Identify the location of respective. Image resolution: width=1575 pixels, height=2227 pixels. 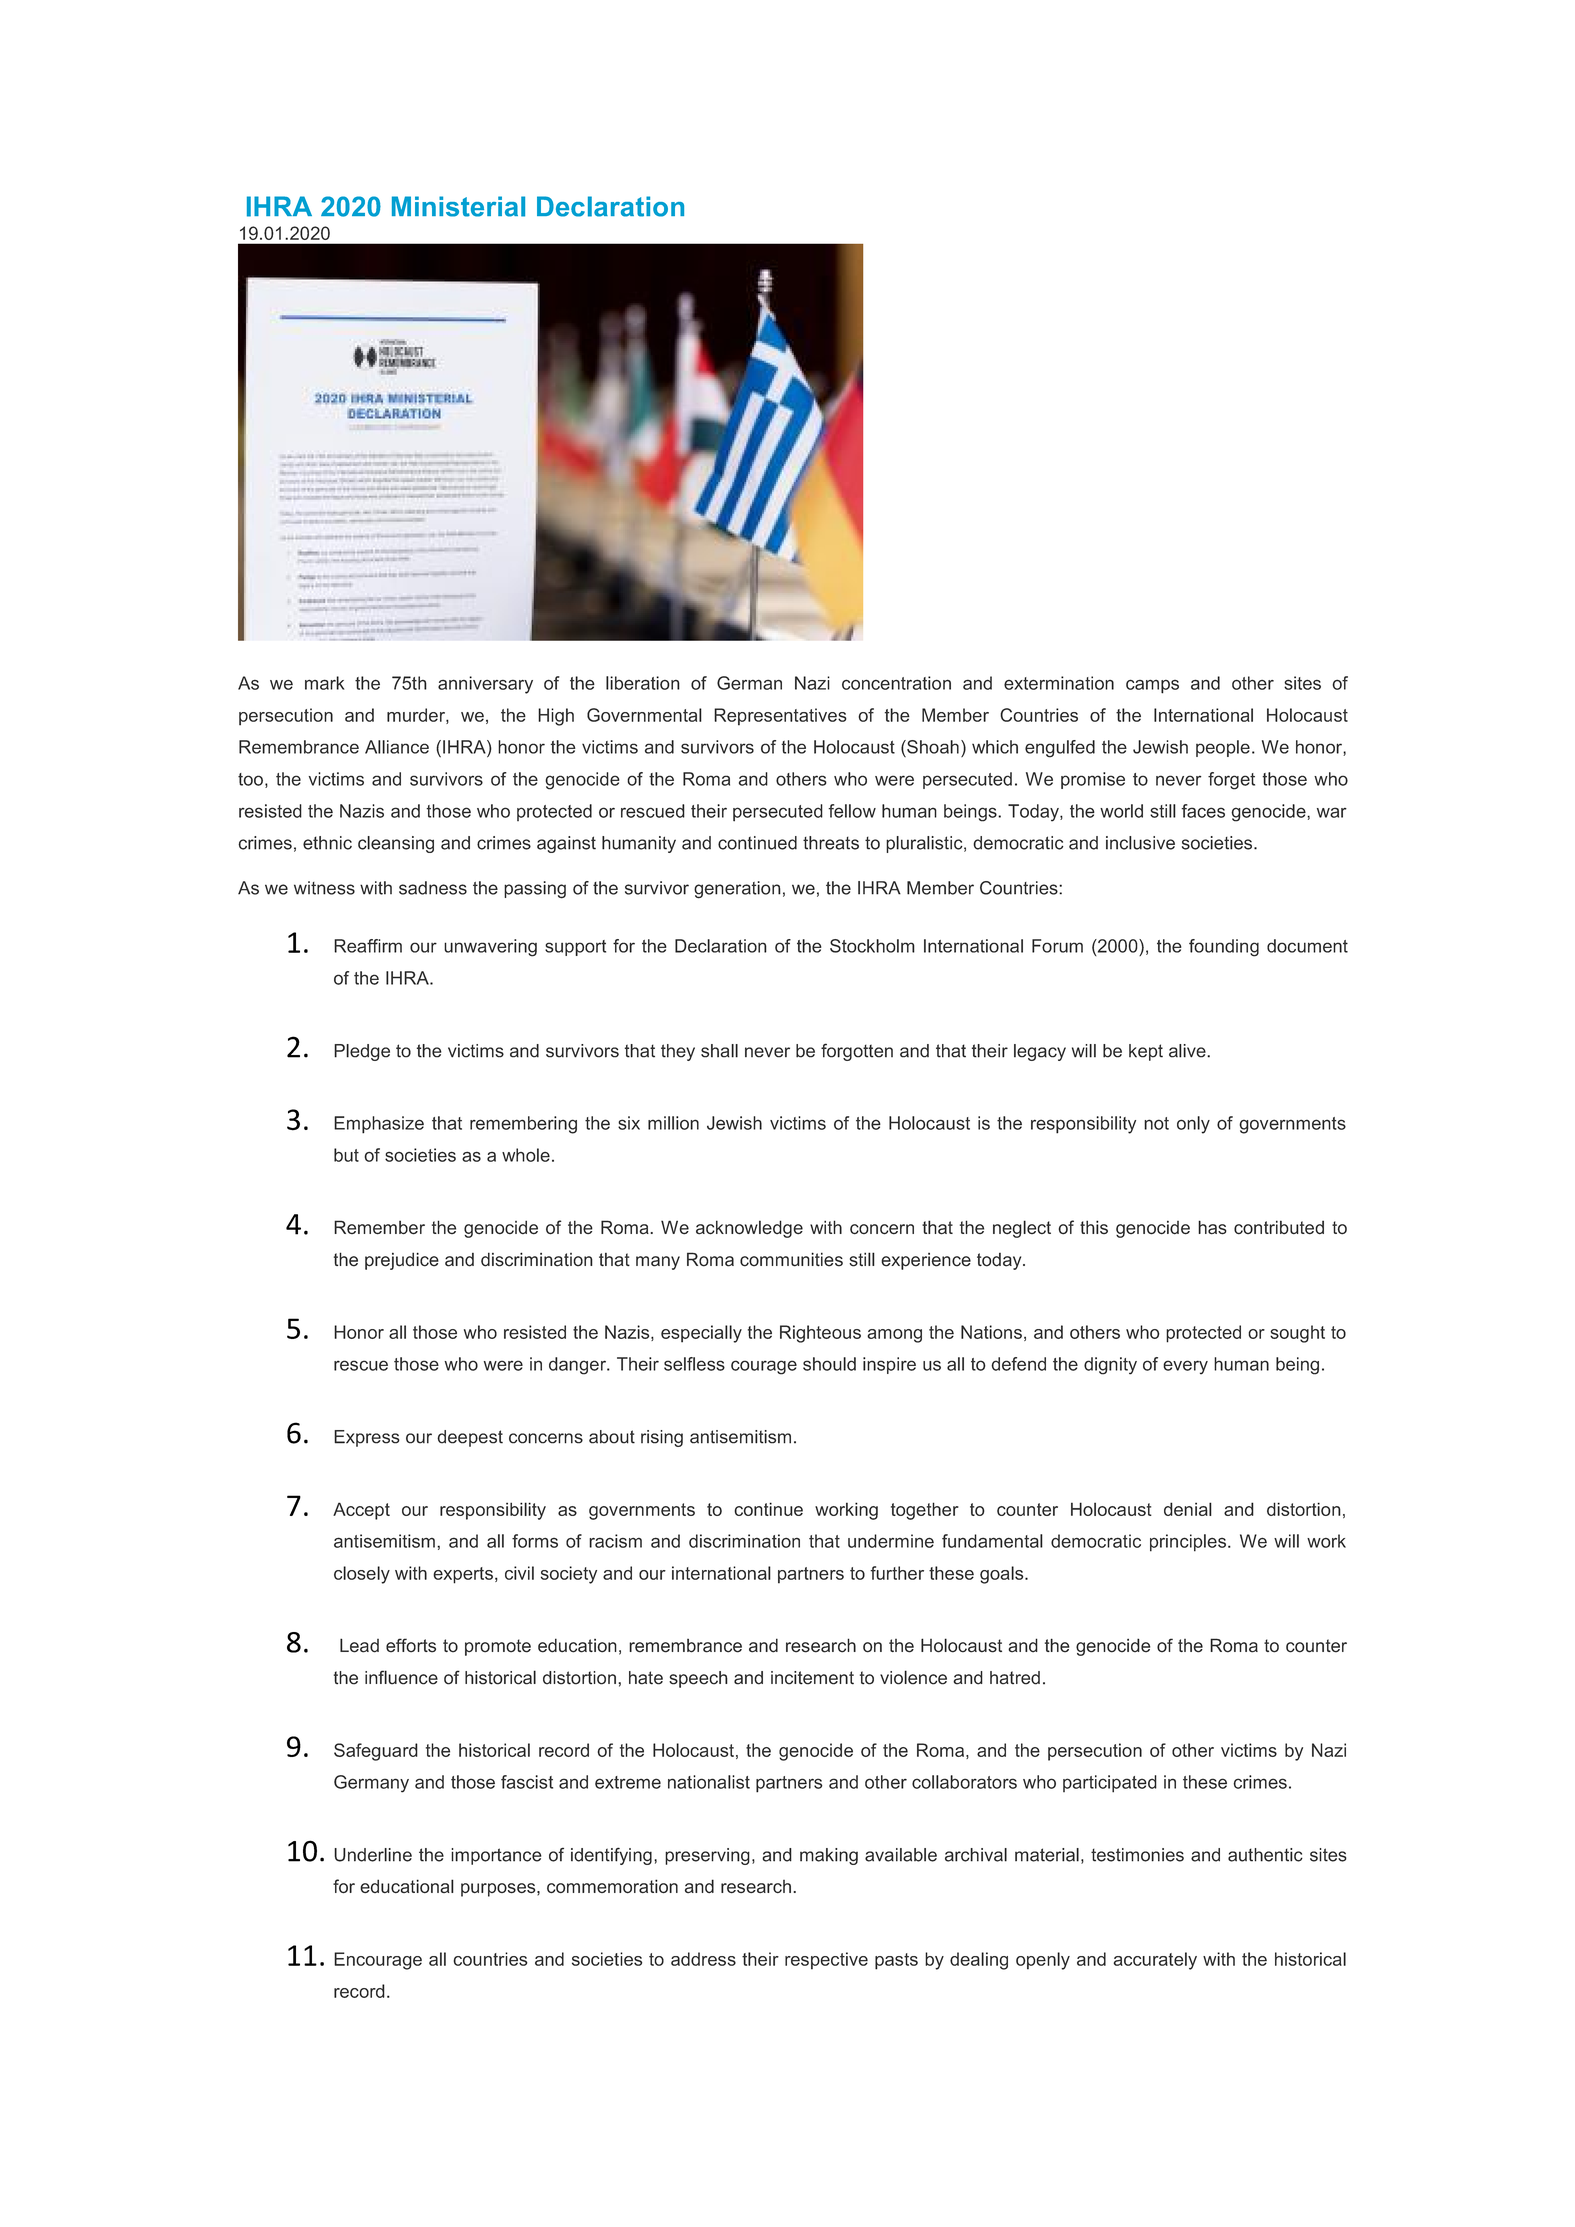
(826, 1961).
